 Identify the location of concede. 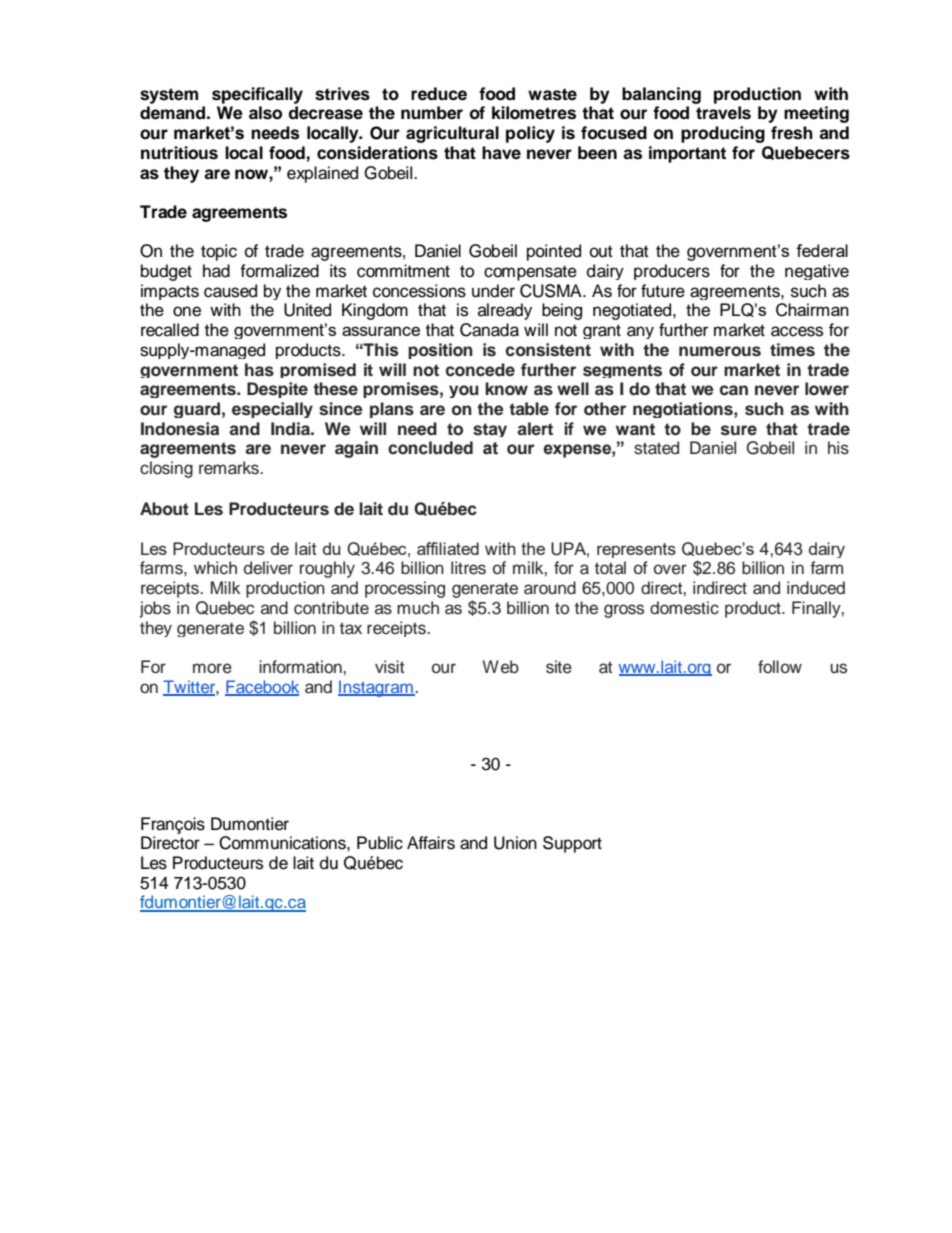
(480, 370).
